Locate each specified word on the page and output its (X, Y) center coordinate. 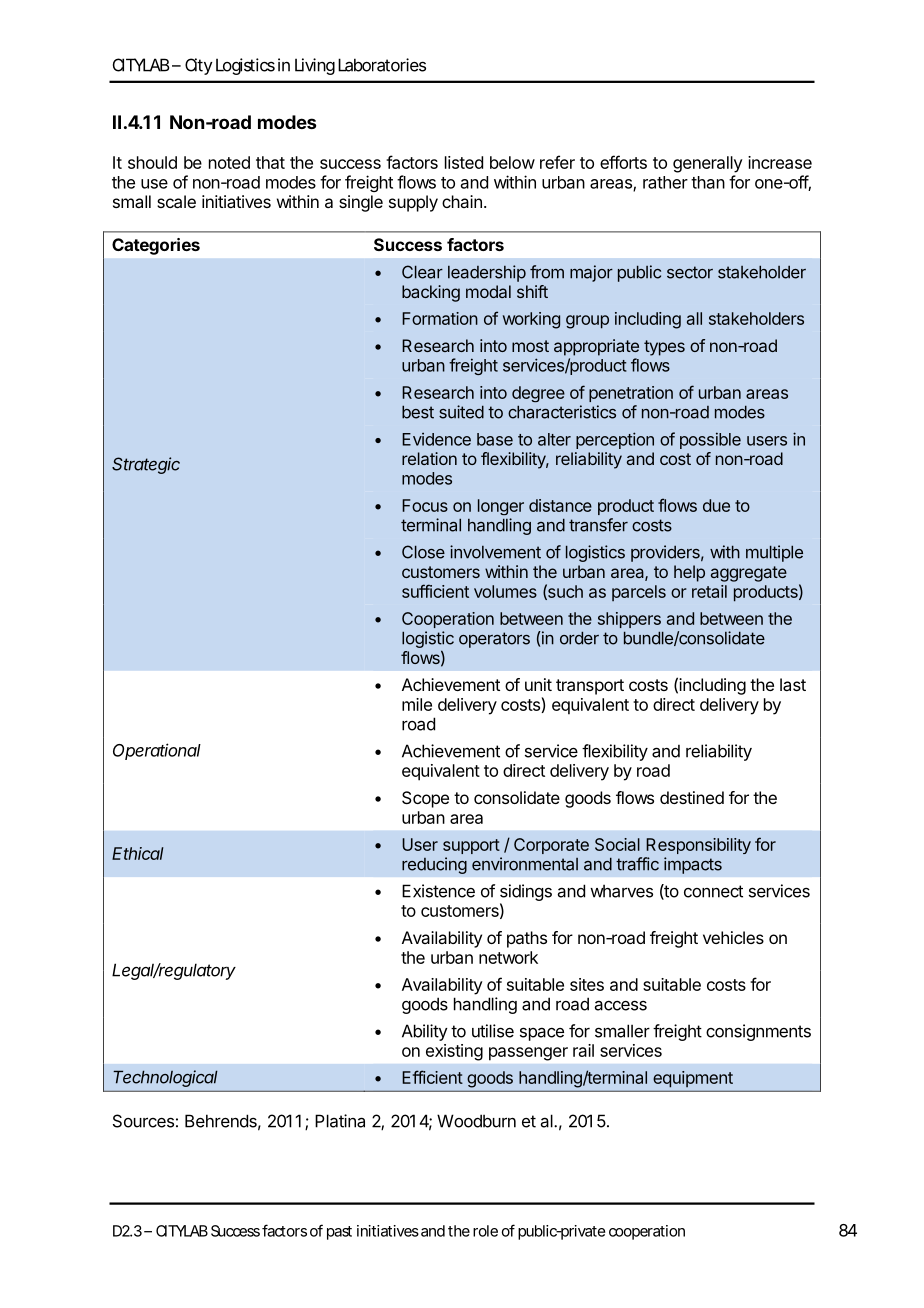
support (471, 846)
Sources (143, 1121)
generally (708, 164)
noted (229, 162)
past (339, 1233)
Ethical (138, 853)
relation (429, 458)
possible (710, 440)
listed (464, 162)
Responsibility (698, 846)
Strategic (146, 465)
